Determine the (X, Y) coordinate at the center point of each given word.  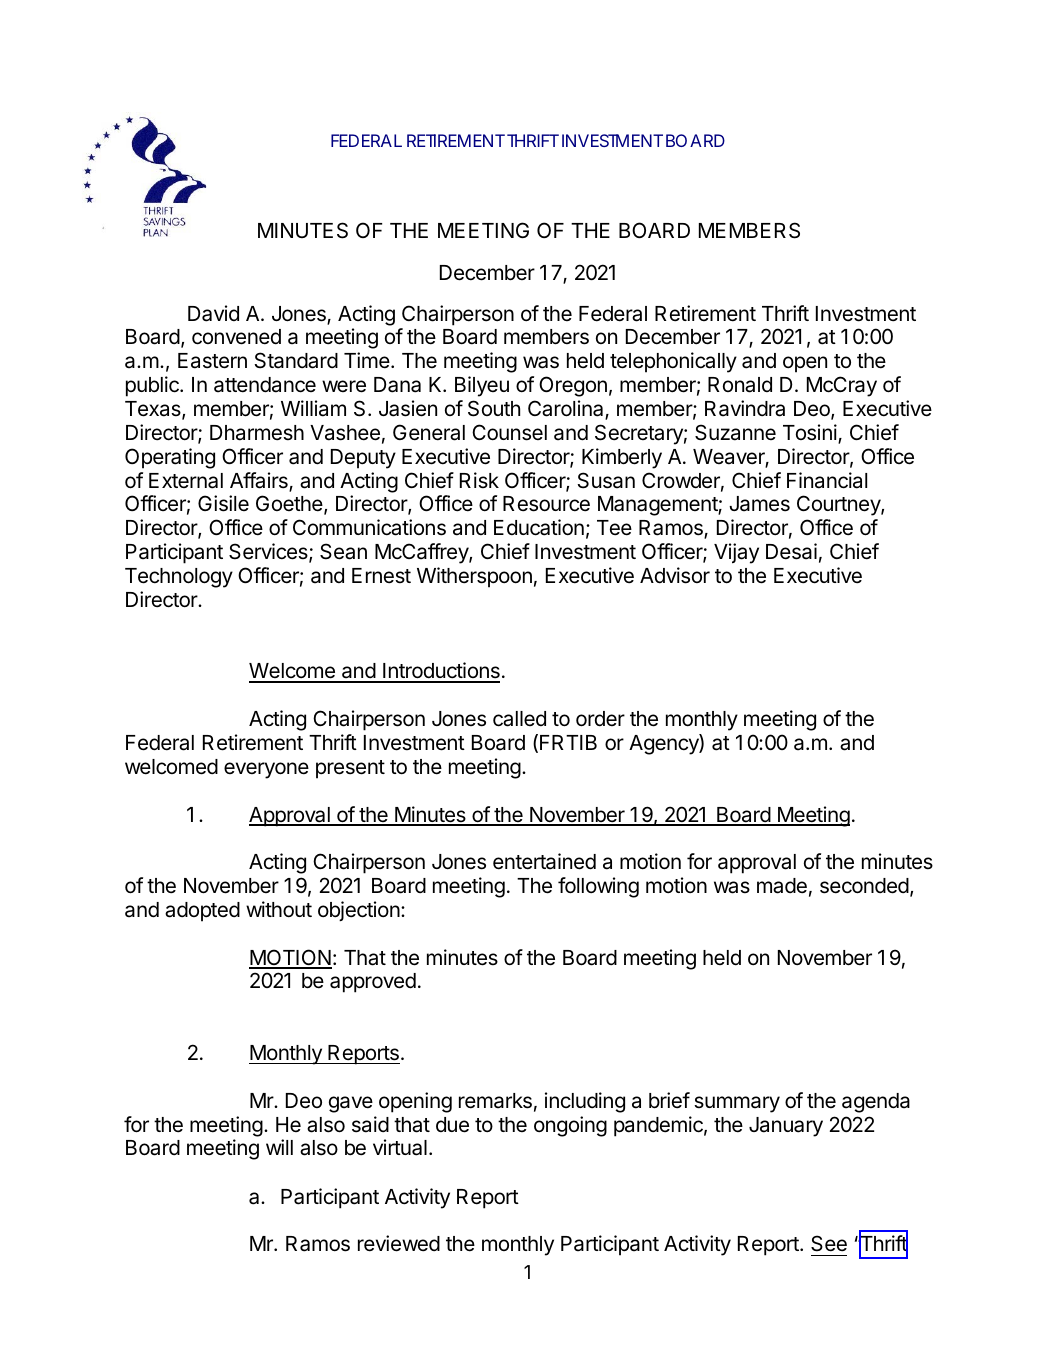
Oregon (573, 386)
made (782, 886)
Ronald (740, 385)
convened (236, 337)
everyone (266, 770)
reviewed (399, 1243)
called (519, 719)
